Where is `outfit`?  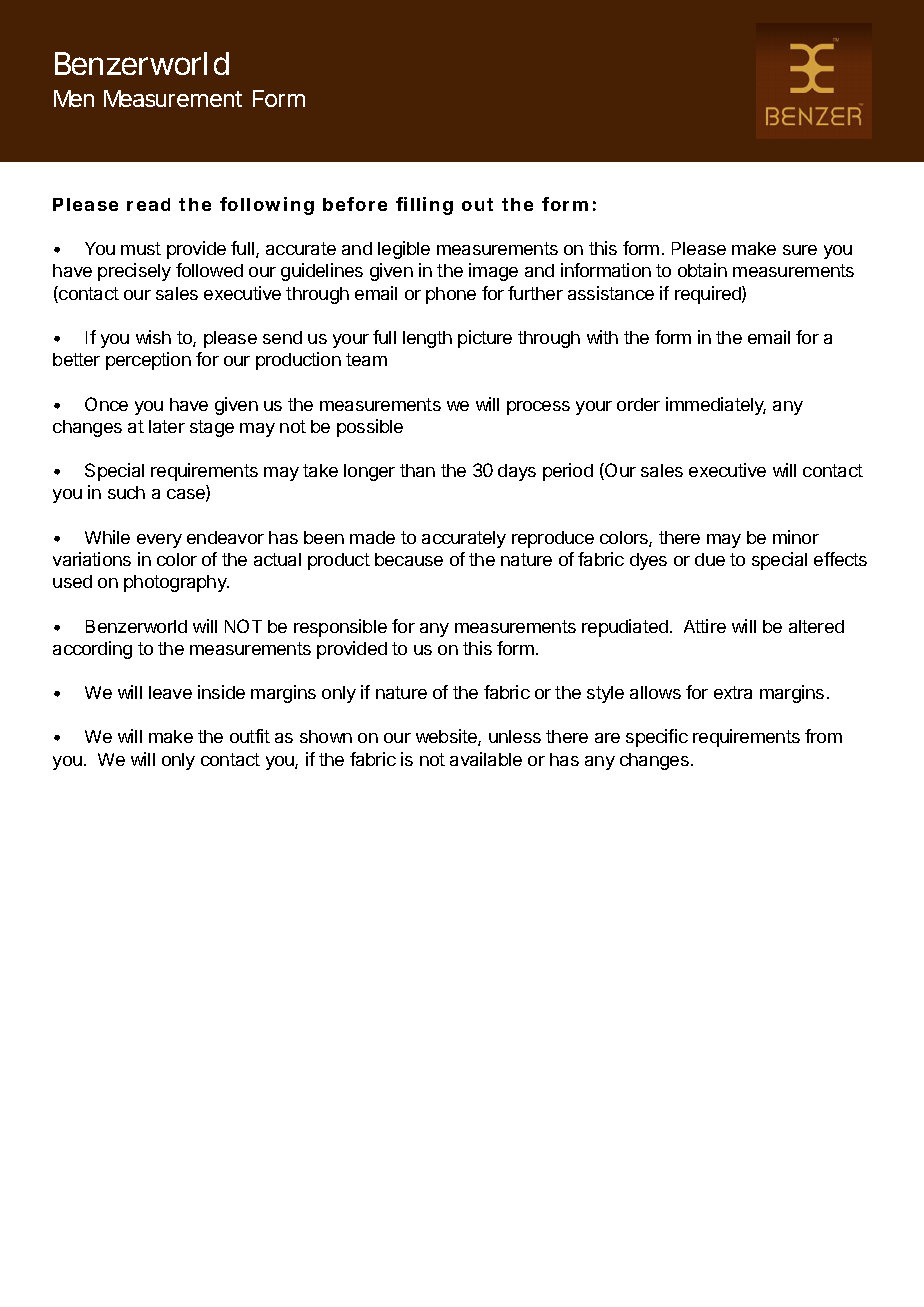 outfit is located at coordinates (250, 736).
